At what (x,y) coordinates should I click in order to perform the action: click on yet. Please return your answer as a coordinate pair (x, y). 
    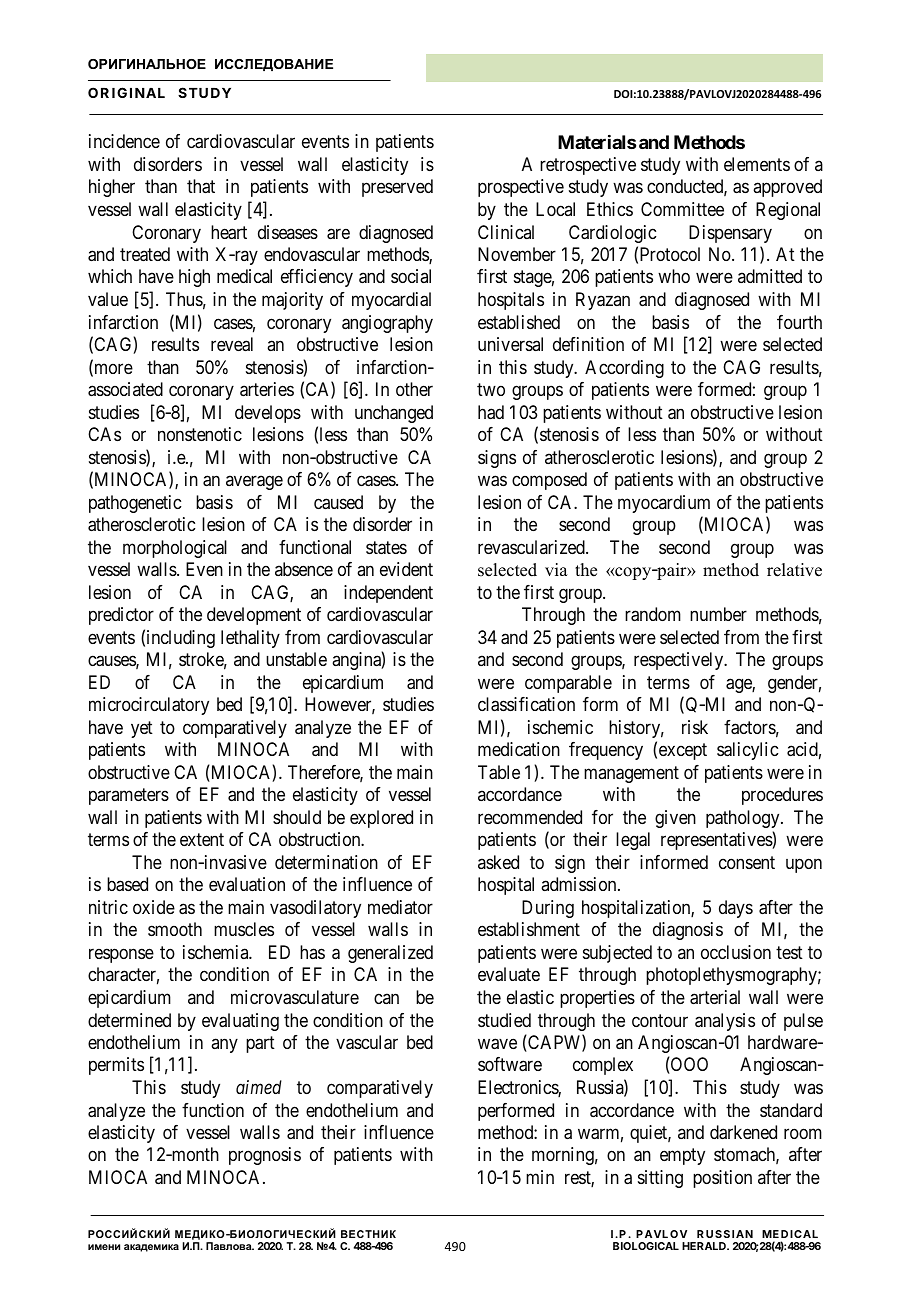
    Looking at the image, I should click on (142, 729).
